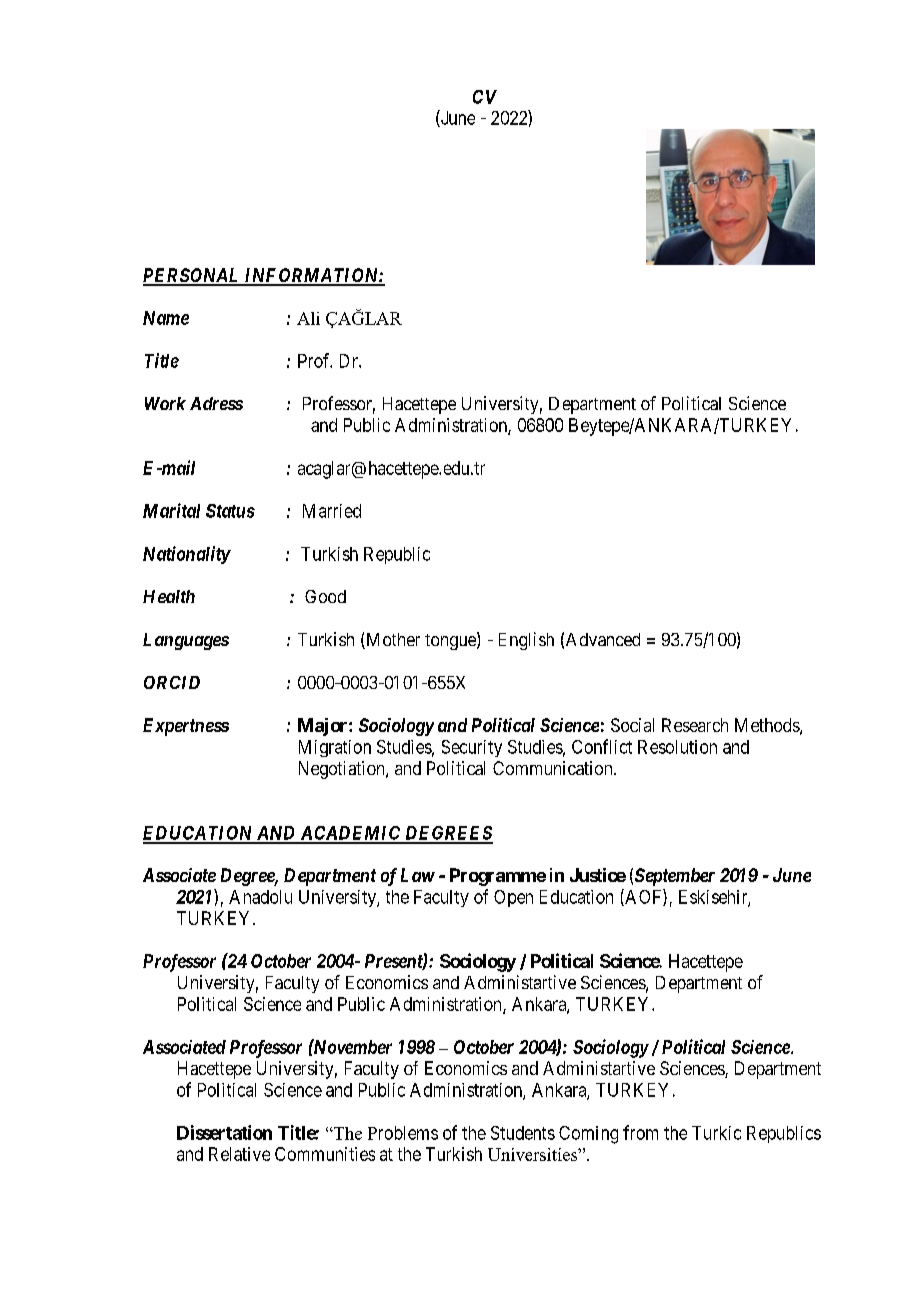  Describe the element at coordinates (513, 898) in the screenshot. I see `Open` at that location.
